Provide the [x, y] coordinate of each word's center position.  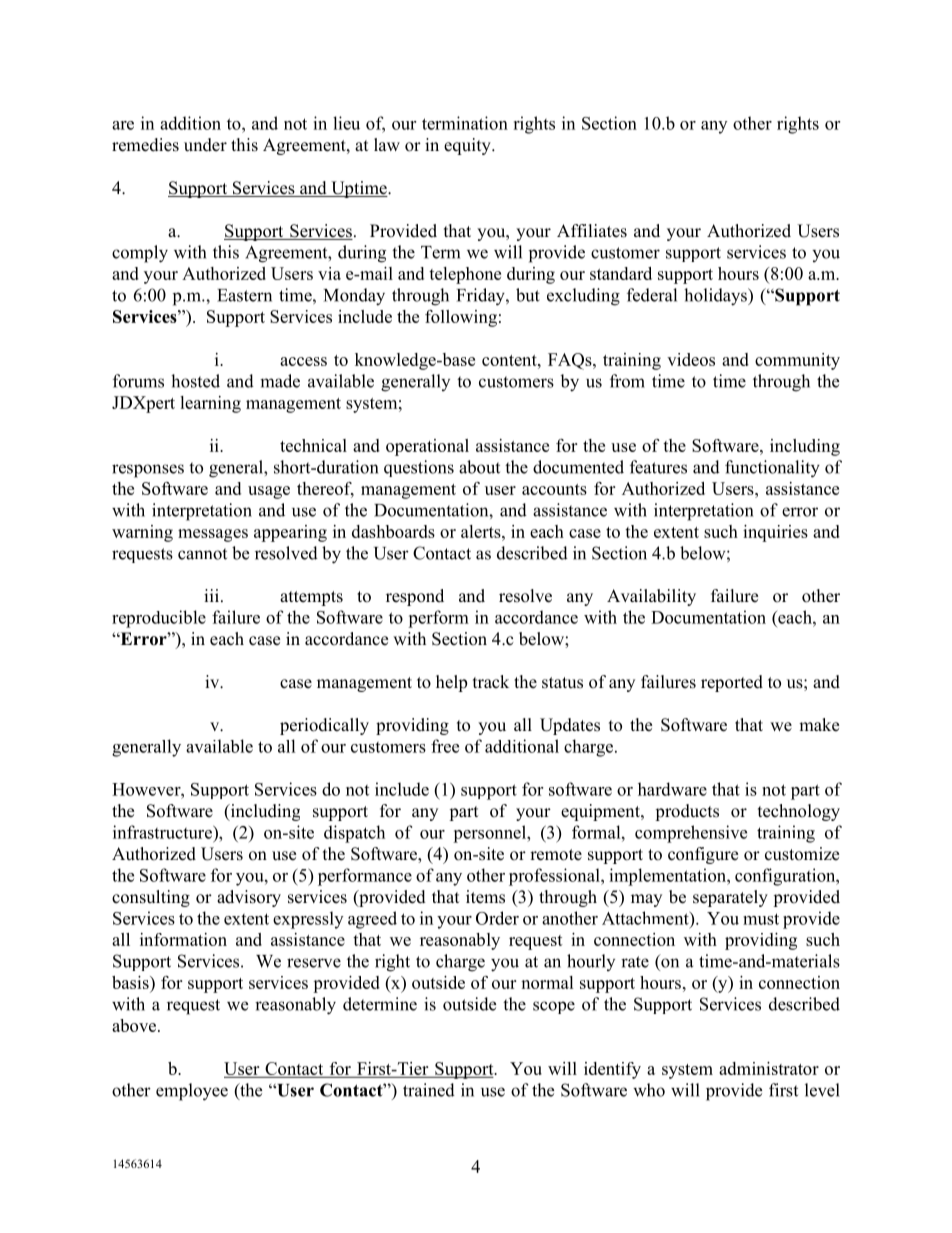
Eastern [244, 295]
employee [192, 1092]
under [205, 145]
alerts [482, 531]
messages [213, 535]
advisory [249, 898]
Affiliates [592, 231]
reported [732, 683]
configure [703, 855]
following [461, 318]
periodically [324, 726]
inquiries [775, 533]
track [491, 682]
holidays [716, 297]
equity [468, 146]
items [485, 897]
